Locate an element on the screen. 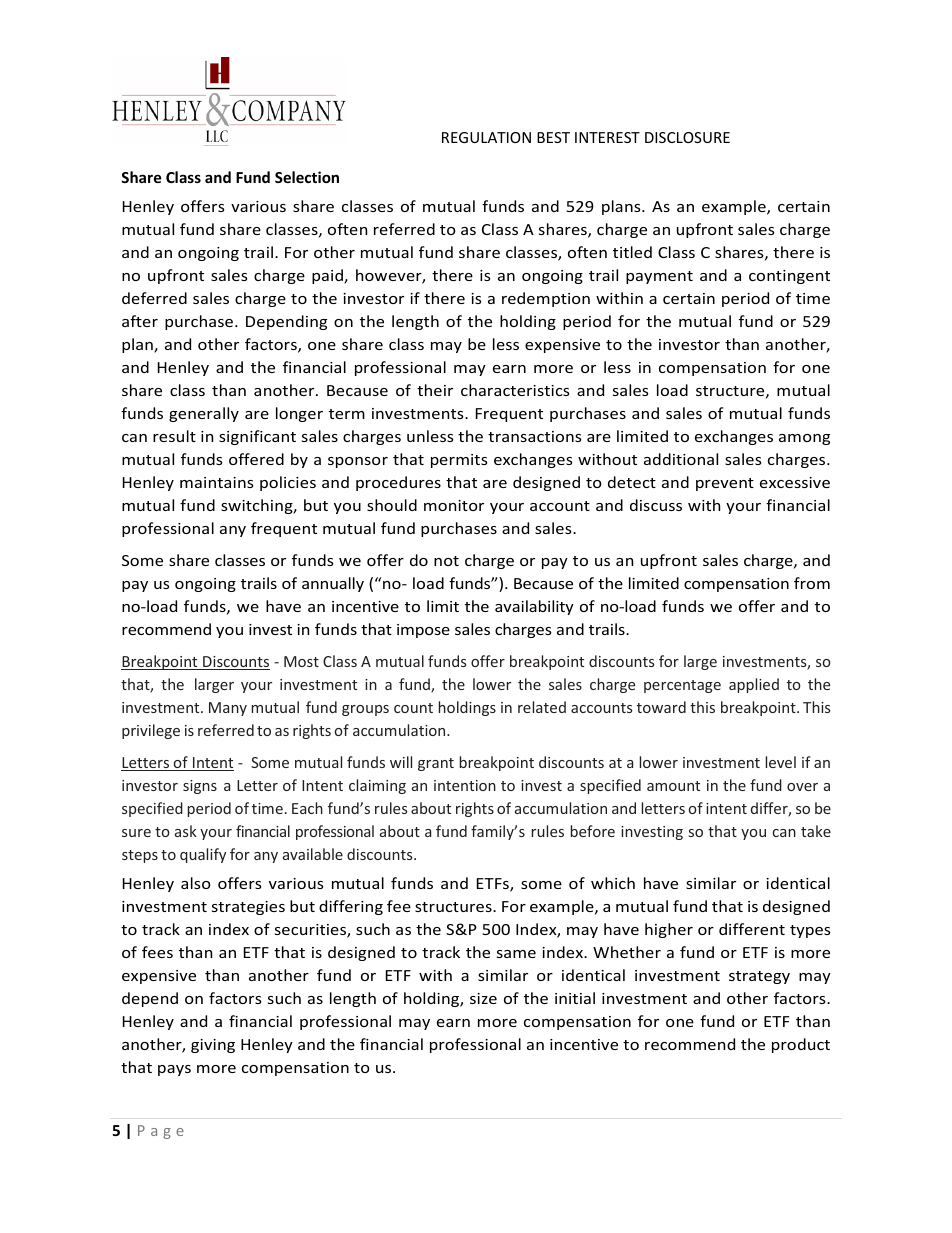 This screenshot has height=1233, width=952. REGULATION is located at coordinates (486, 137).
